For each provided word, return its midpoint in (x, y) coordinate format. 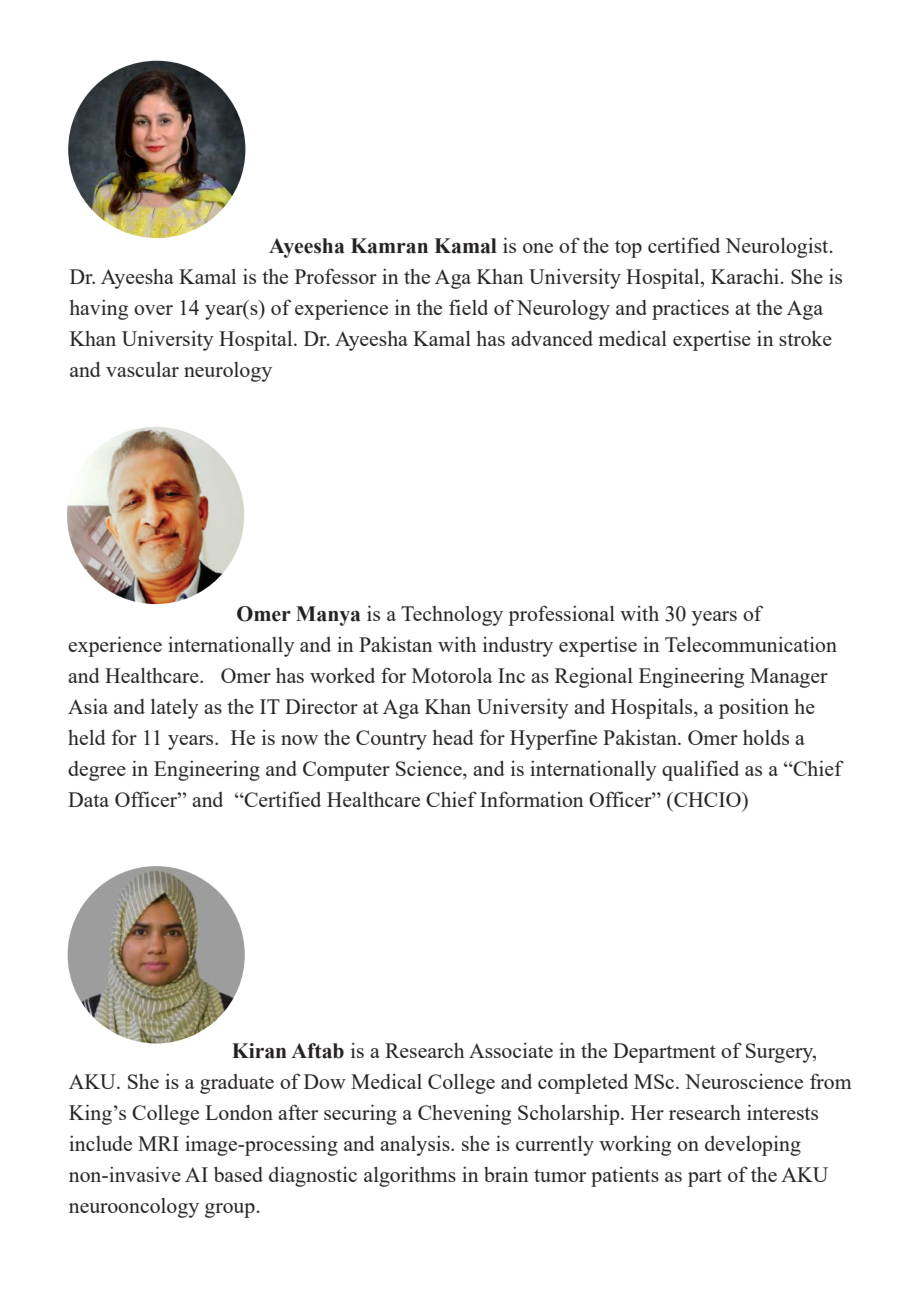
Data (88, 799)
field (468, 307)
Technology (452, 616)
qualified (700, 770)
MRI (158, 1143)
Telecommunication (751, 644)
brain (506, 1174)
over (153, 310)
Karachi (746, 276)
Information (532, 799)
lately (175, 709)
